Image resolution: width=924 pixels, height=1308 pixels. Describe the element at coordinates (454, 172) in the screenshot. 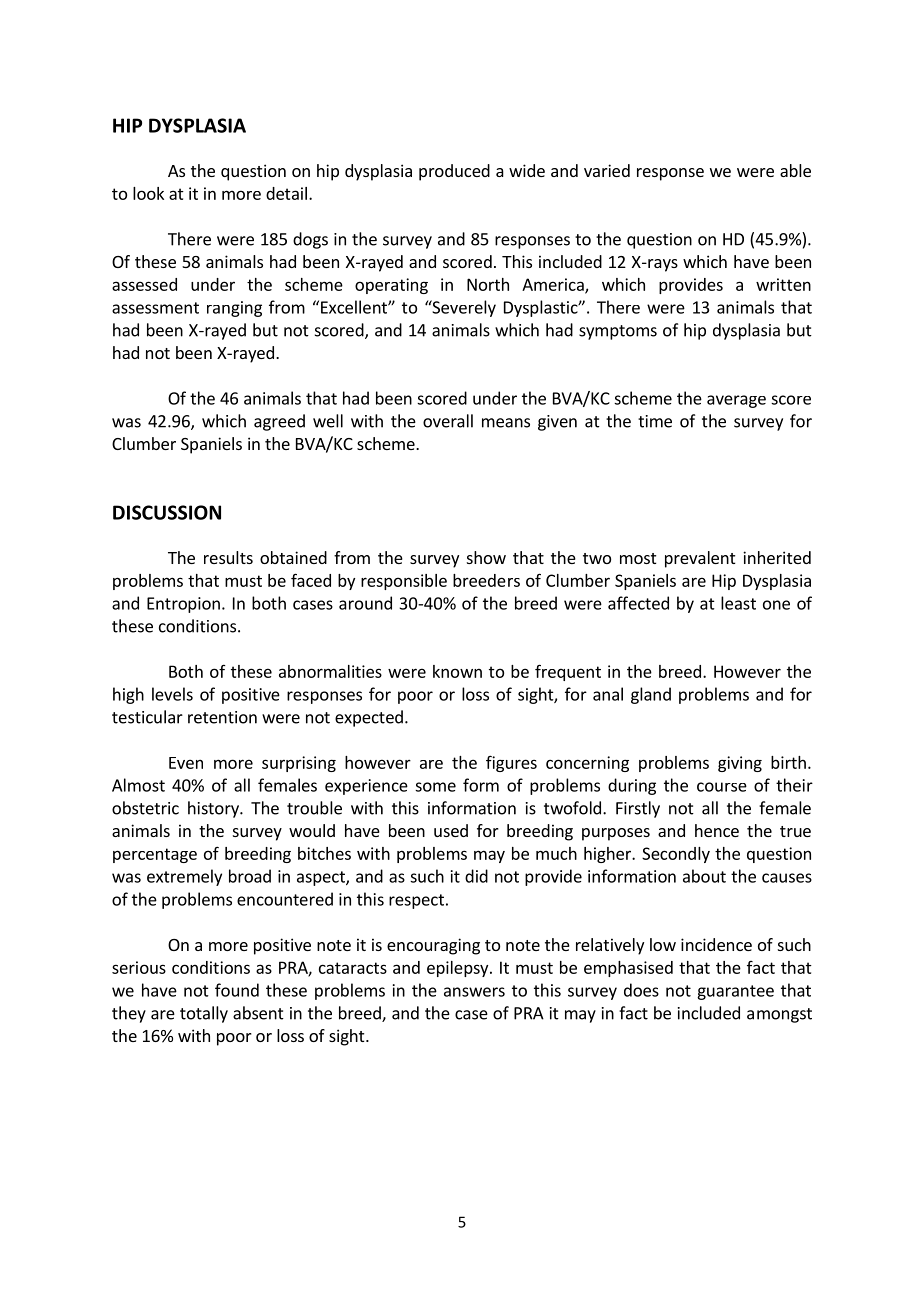

I see `produced` at that location.
